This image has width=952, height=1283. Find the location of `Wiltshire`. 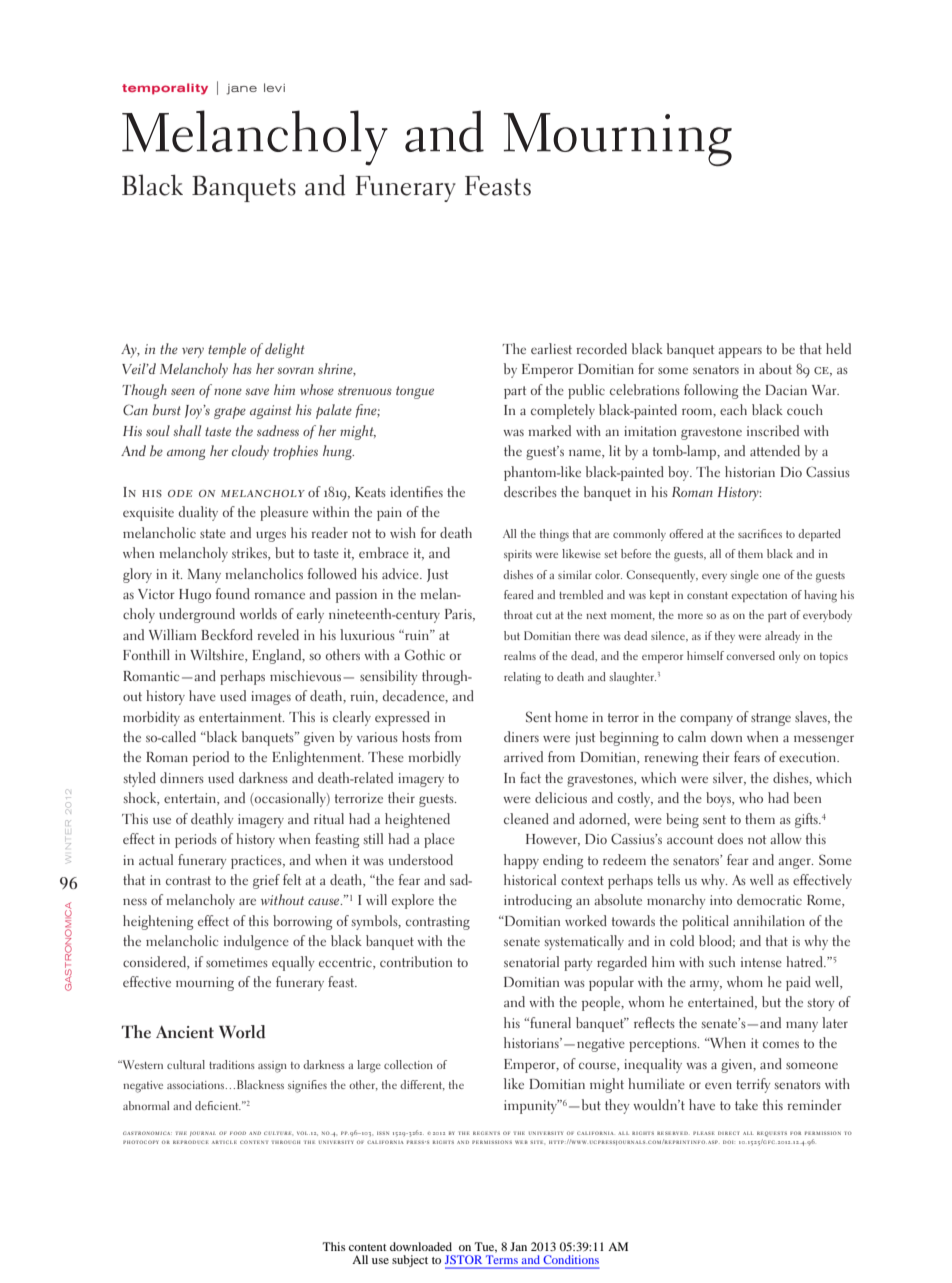

Wiltshire is located at coordinates (218, 655).
